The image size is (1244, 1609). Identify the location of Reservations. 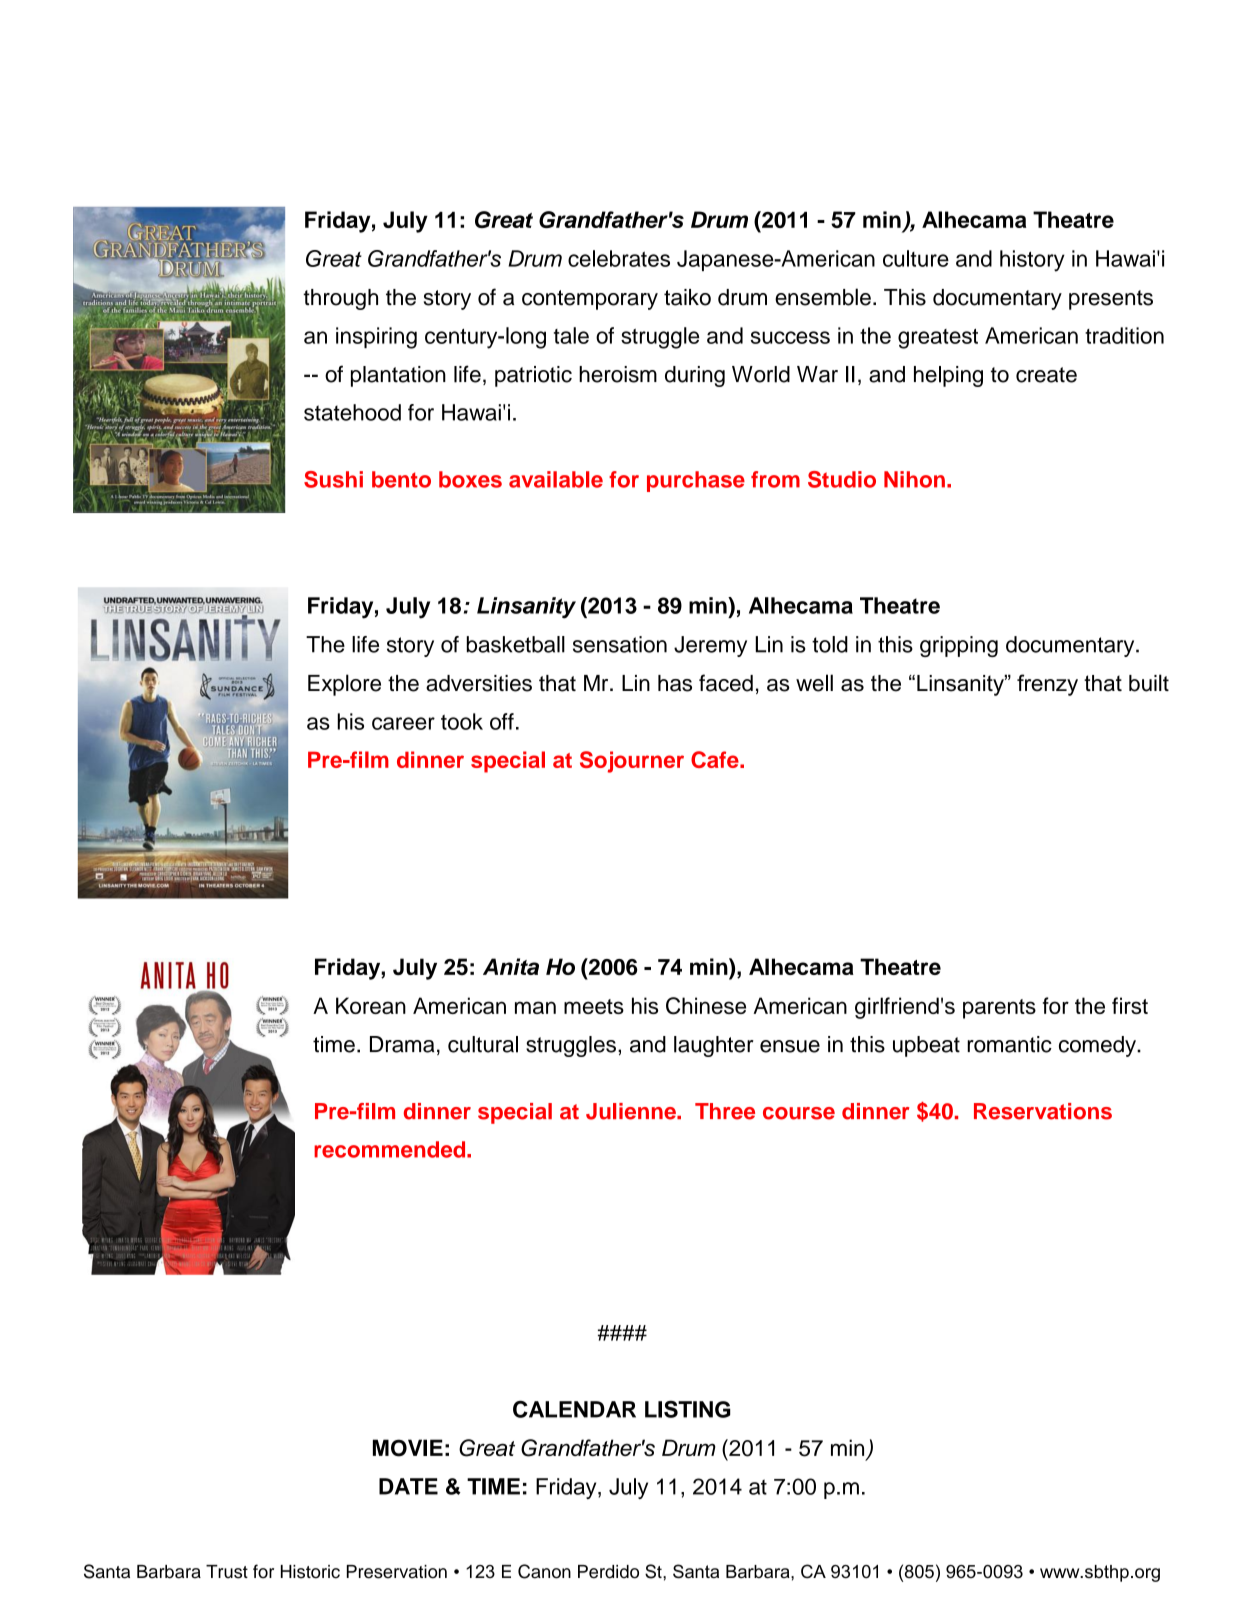
(1043, 1111).
